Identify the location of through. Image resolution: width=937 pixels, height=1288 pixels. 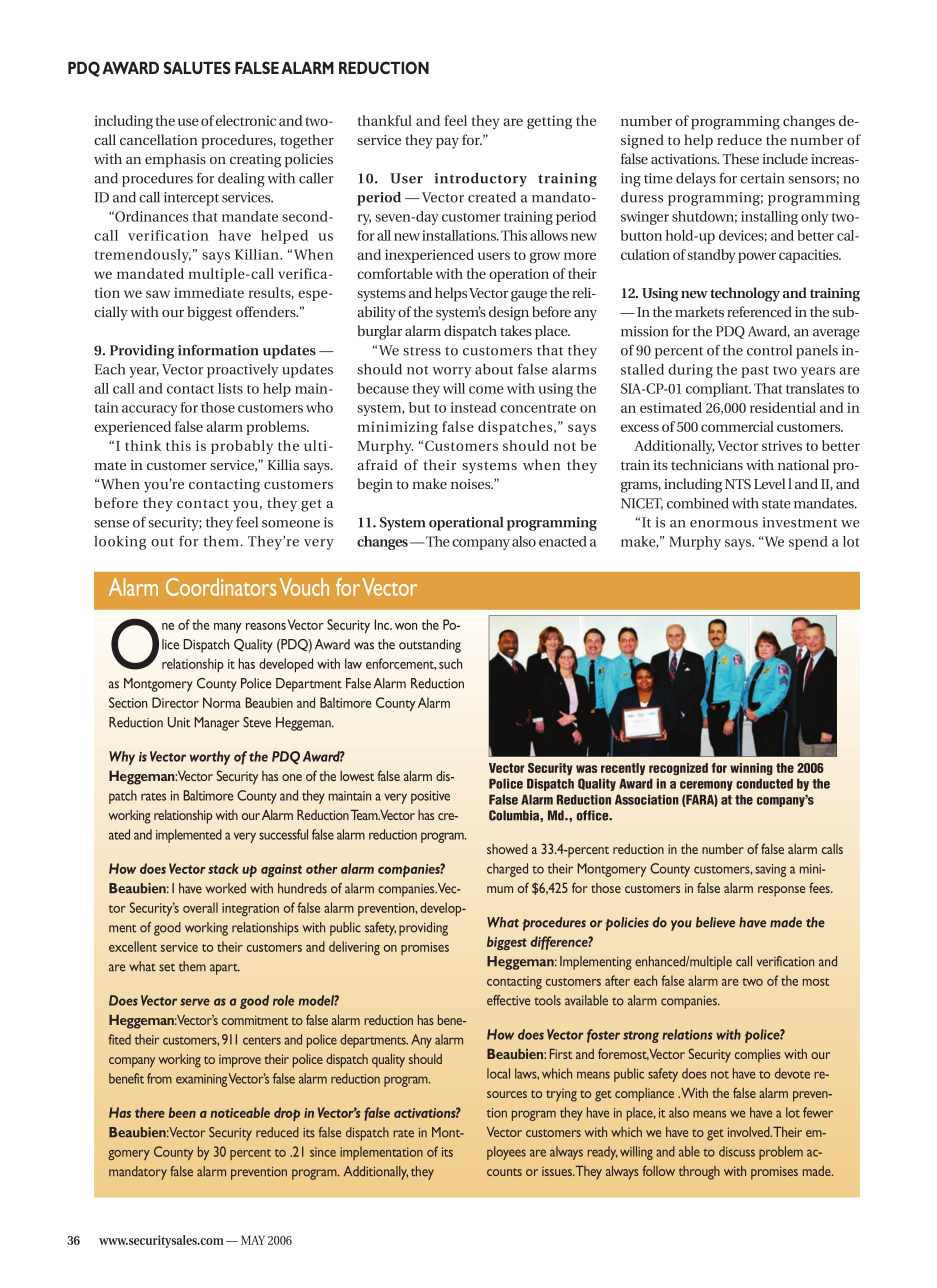
(699, 1173).
